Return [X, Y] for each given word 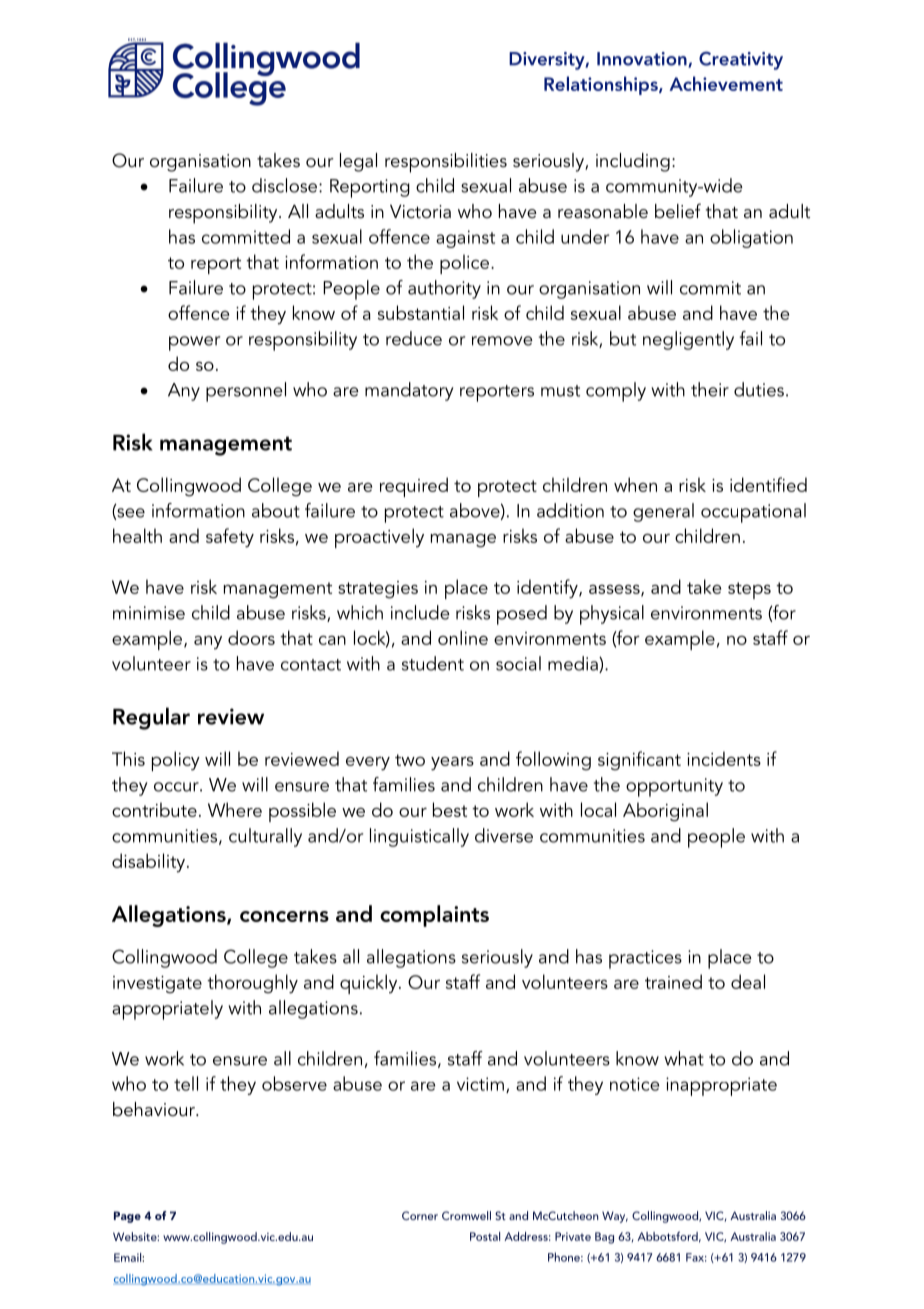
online [463, 637]
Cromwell [466, 1215]
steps [749, 590]
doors [251, 637]
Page [127, 1217]
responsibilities [446, 163]
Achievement [726, 83]
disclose [284, 185]
